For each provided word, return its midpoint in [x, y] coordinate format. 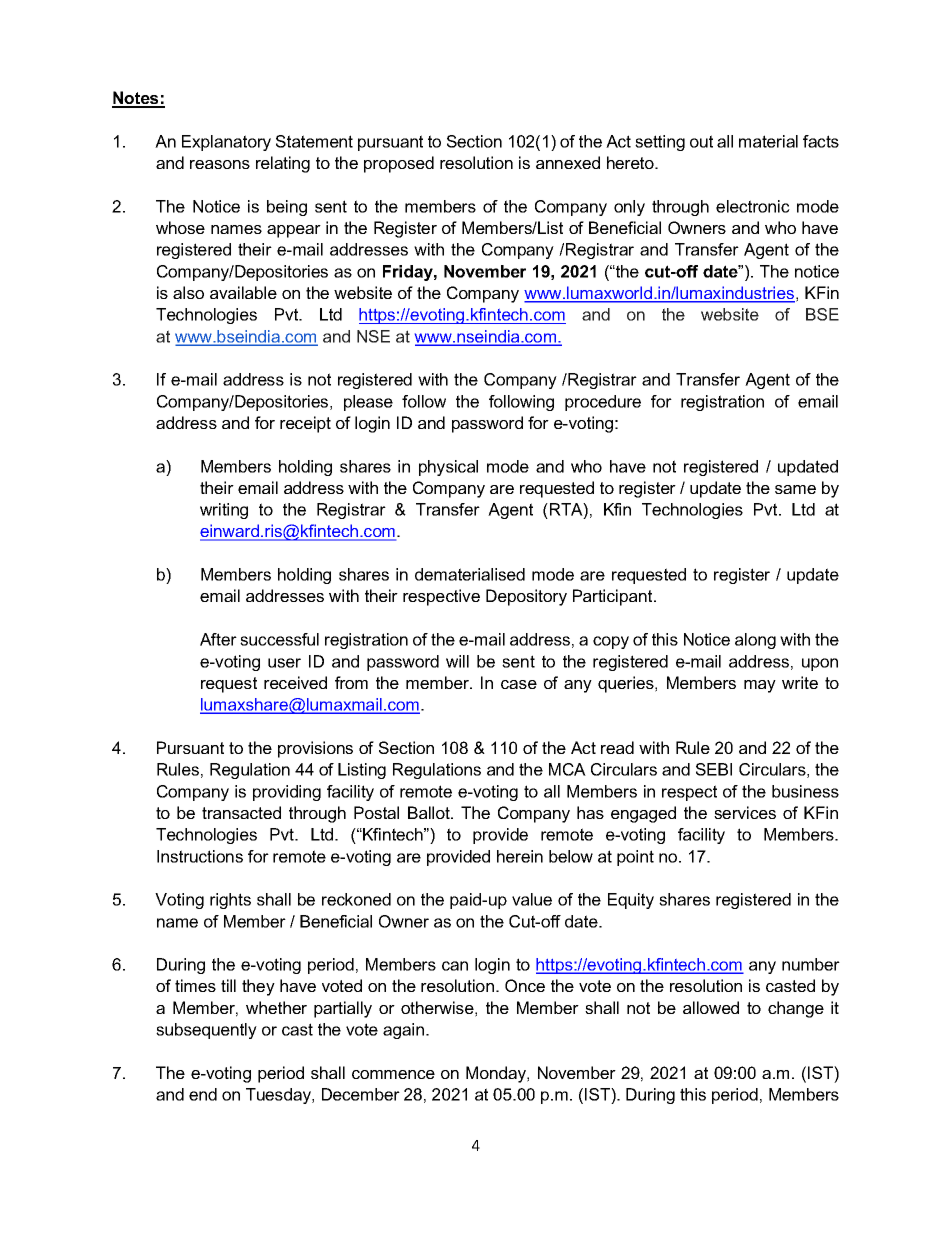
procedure [603, 403]
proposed [399, 164]
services [745, 812]
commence [393, 1074]
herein [520, 856]
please [368, 403]
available [243, 292]
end [203, 1094]
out [701, 141]
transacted [241, 812]
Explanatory [226, 143]
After [218, 639]
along [755, 641]
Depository [526, 597]
